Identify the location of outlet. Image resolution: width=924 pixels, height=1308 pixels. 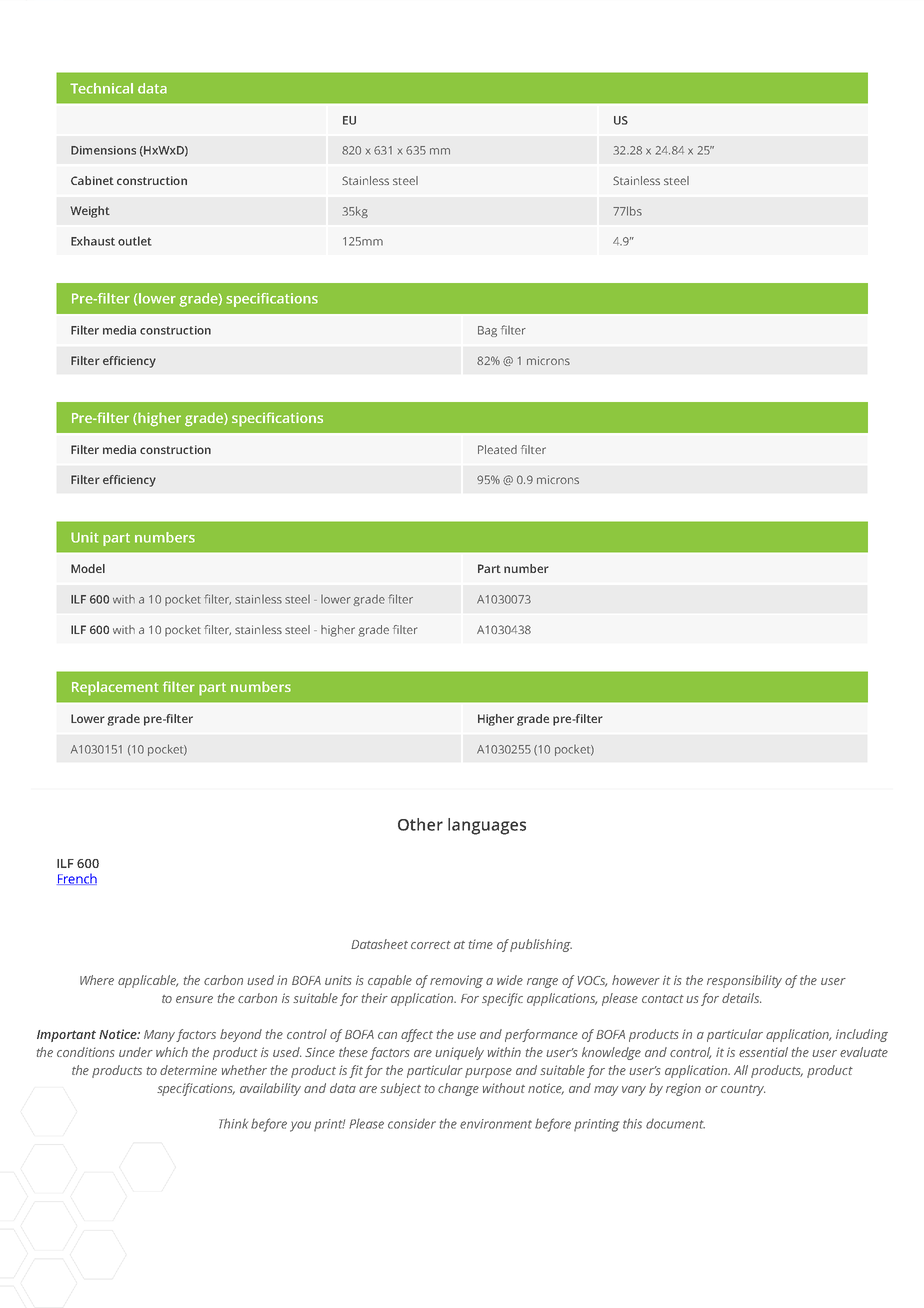
(135, 241).
